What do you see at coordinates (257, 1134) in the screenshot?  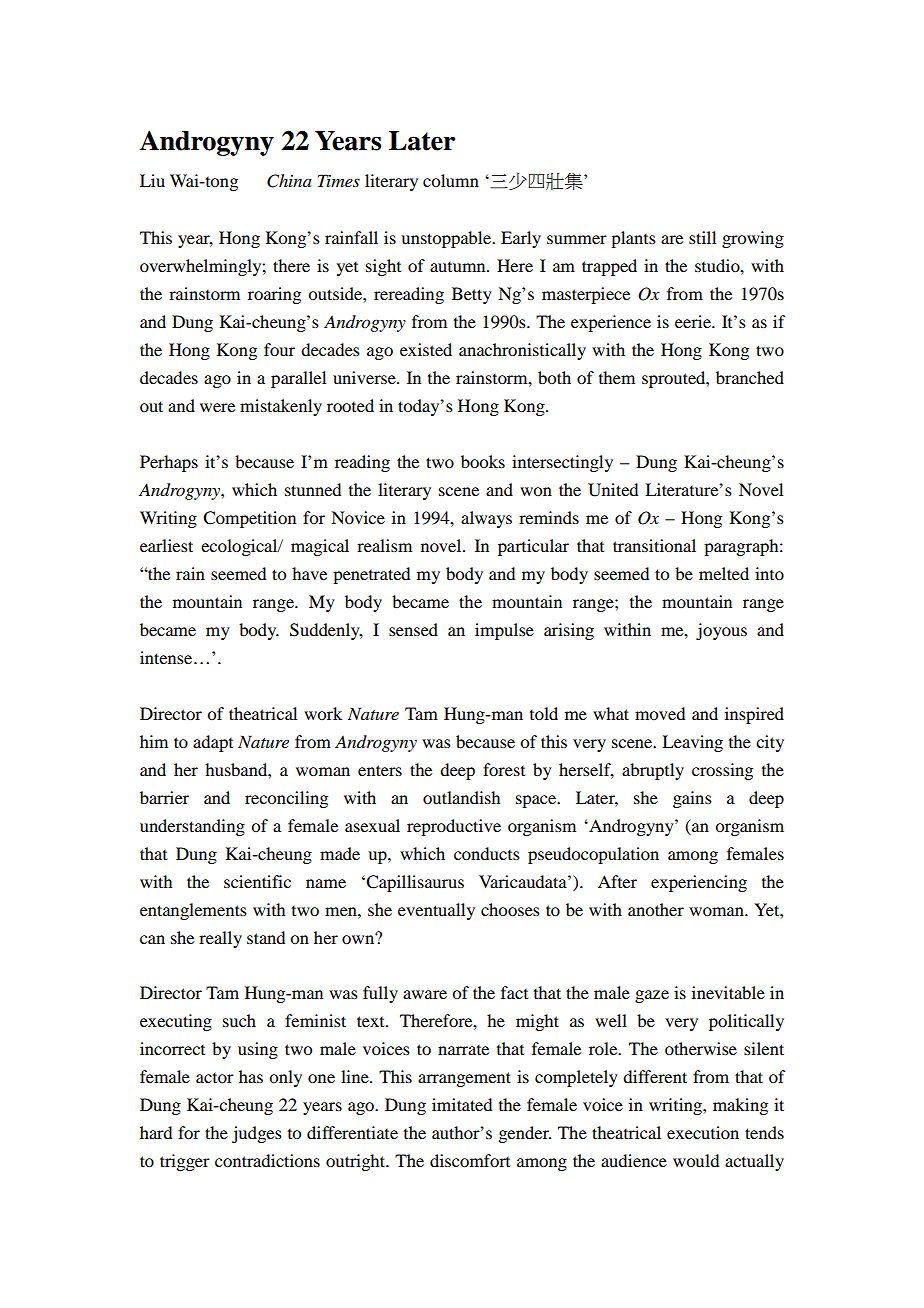 I see `judges` at bounding box center [257, 1134].
